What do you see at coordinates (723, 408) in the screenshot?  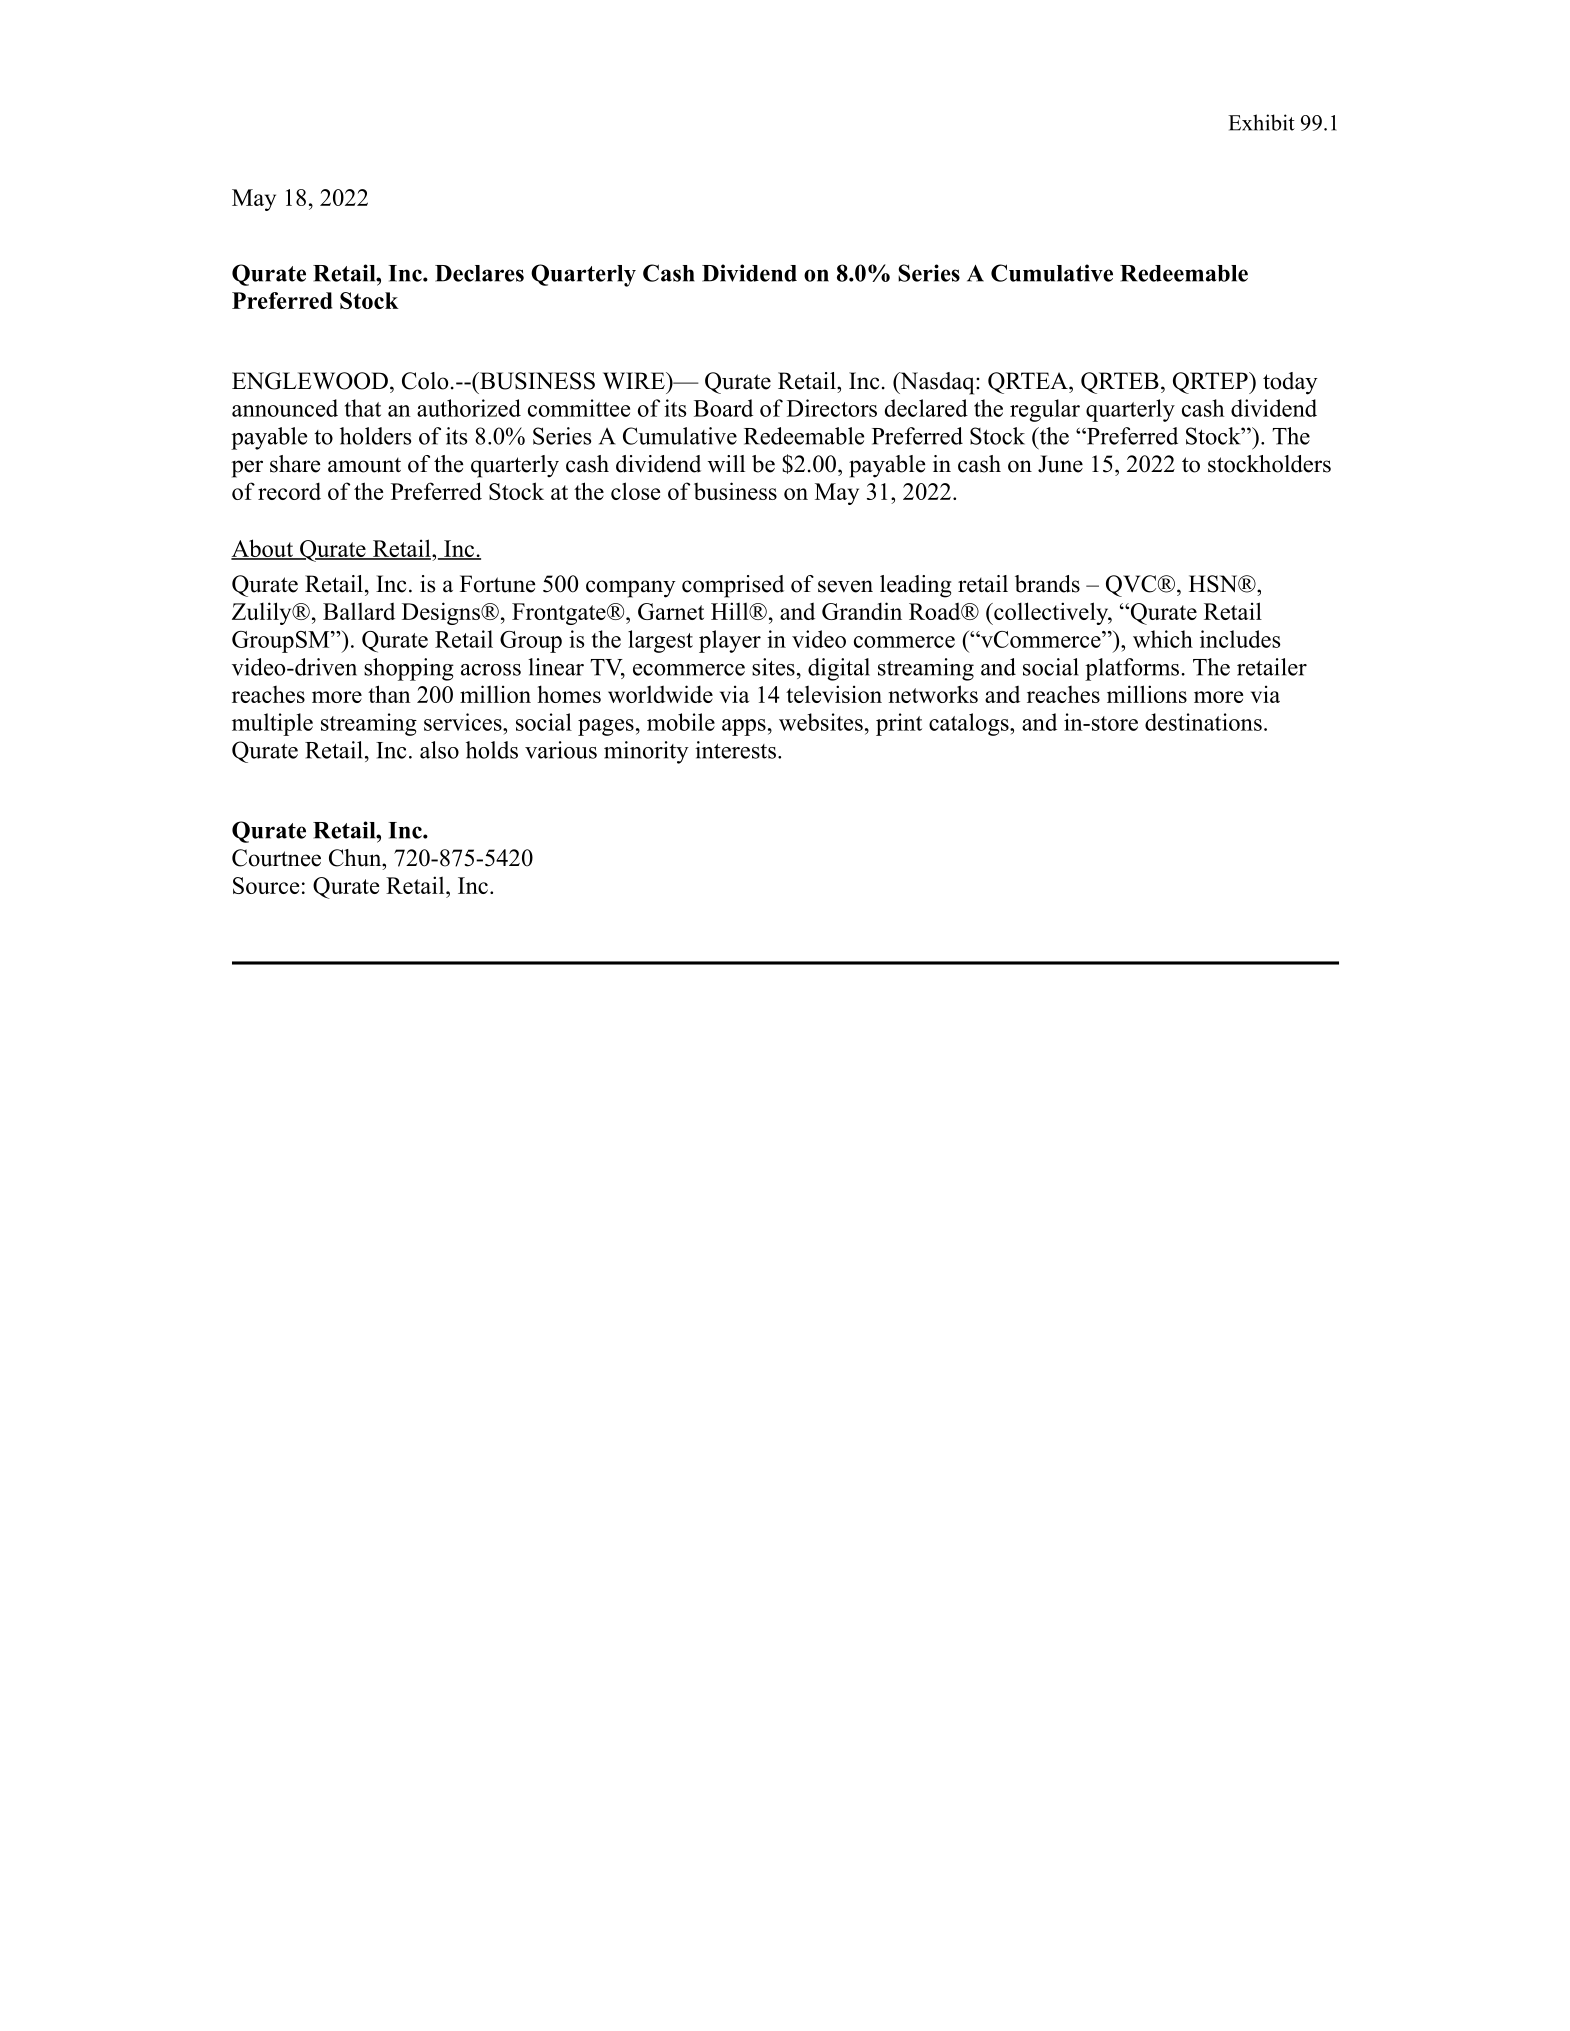 I see `Board` at bounding box center [723, 408].
